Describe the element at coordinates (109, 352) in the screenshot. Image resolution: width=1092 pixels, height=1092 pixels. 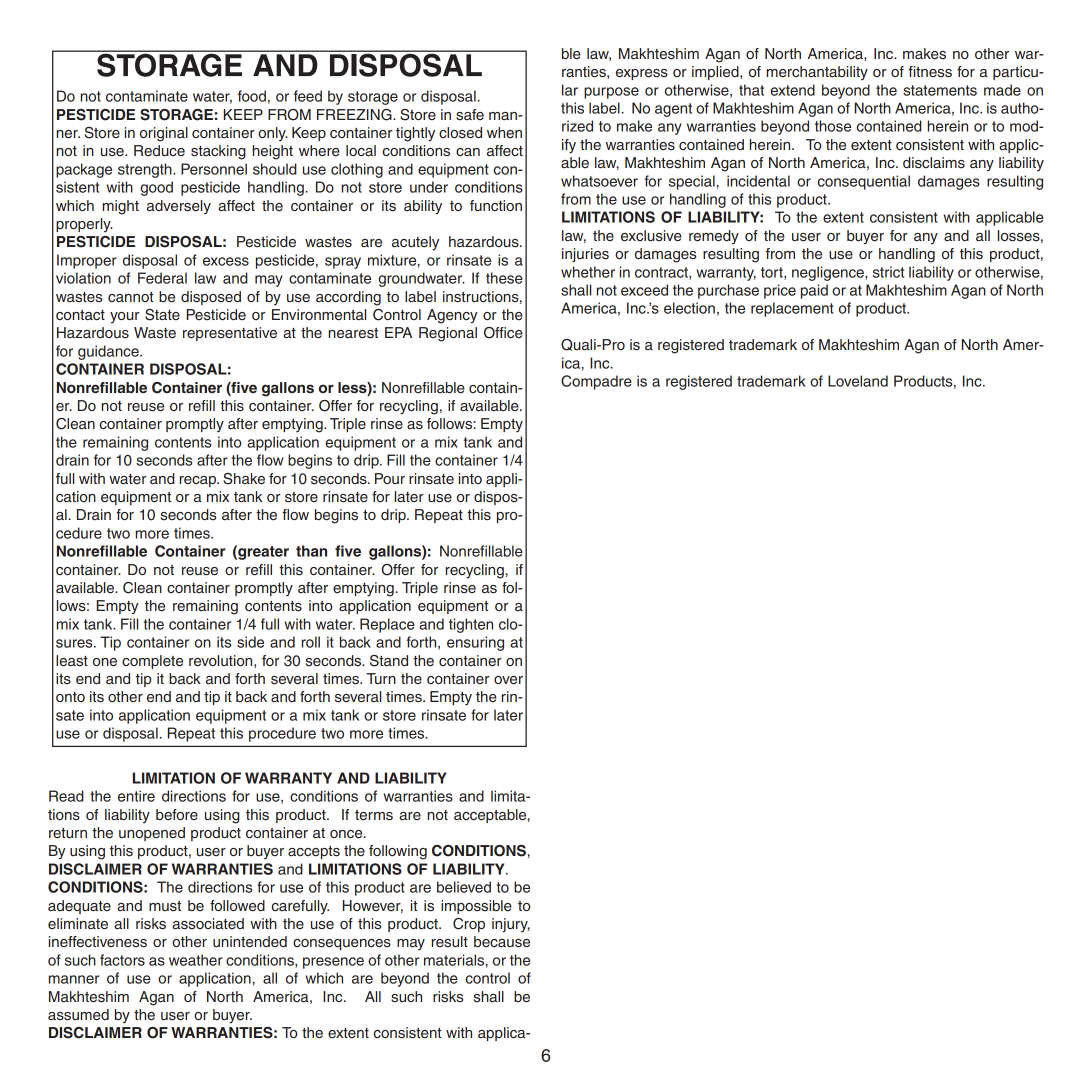
I see `guidance` at that location.
